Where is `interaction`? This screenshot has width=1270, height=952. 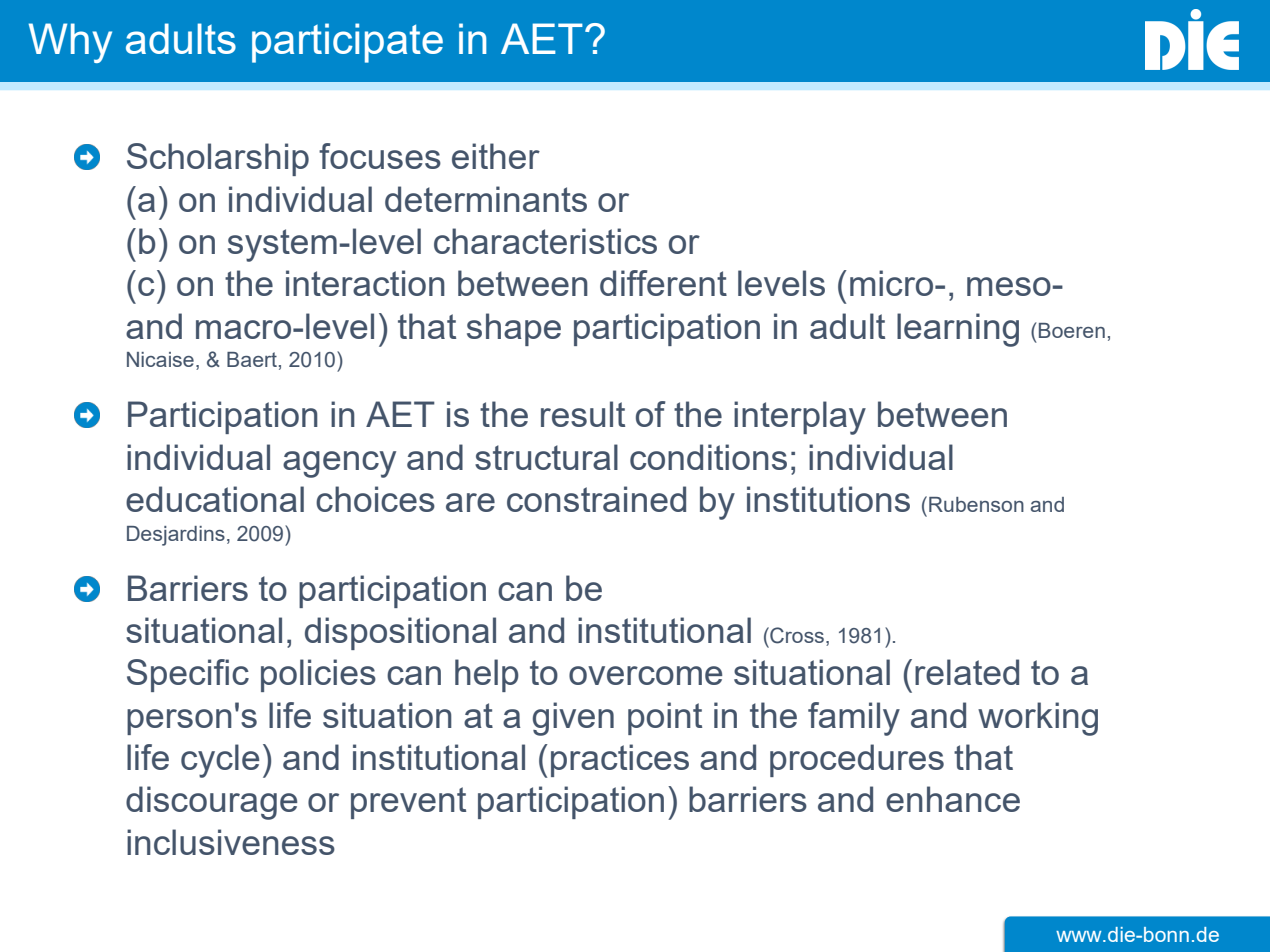 interaction is located at coordinates (365, 283).
